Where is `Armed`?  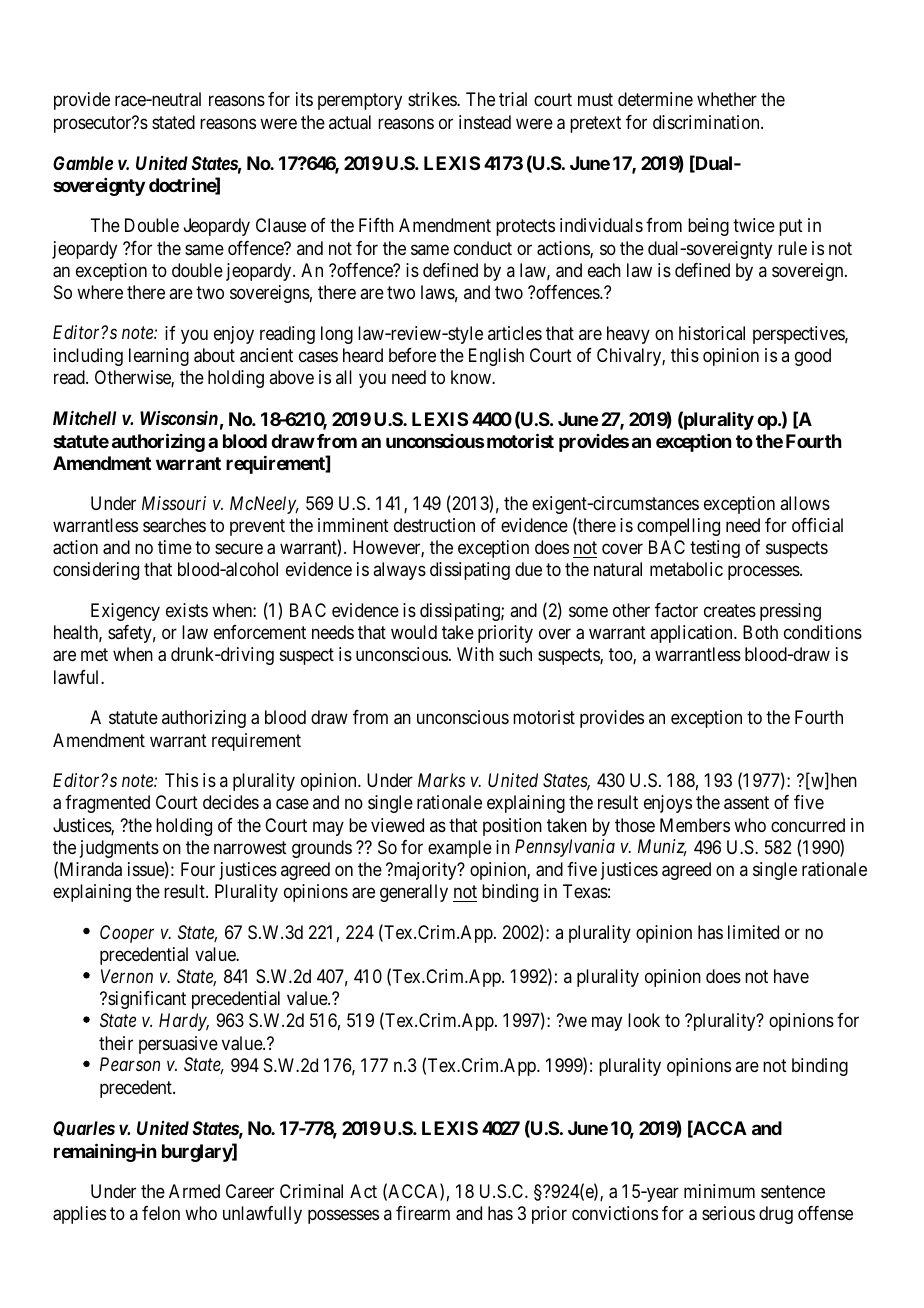 Armed is located at coordinates (194, 1191).
